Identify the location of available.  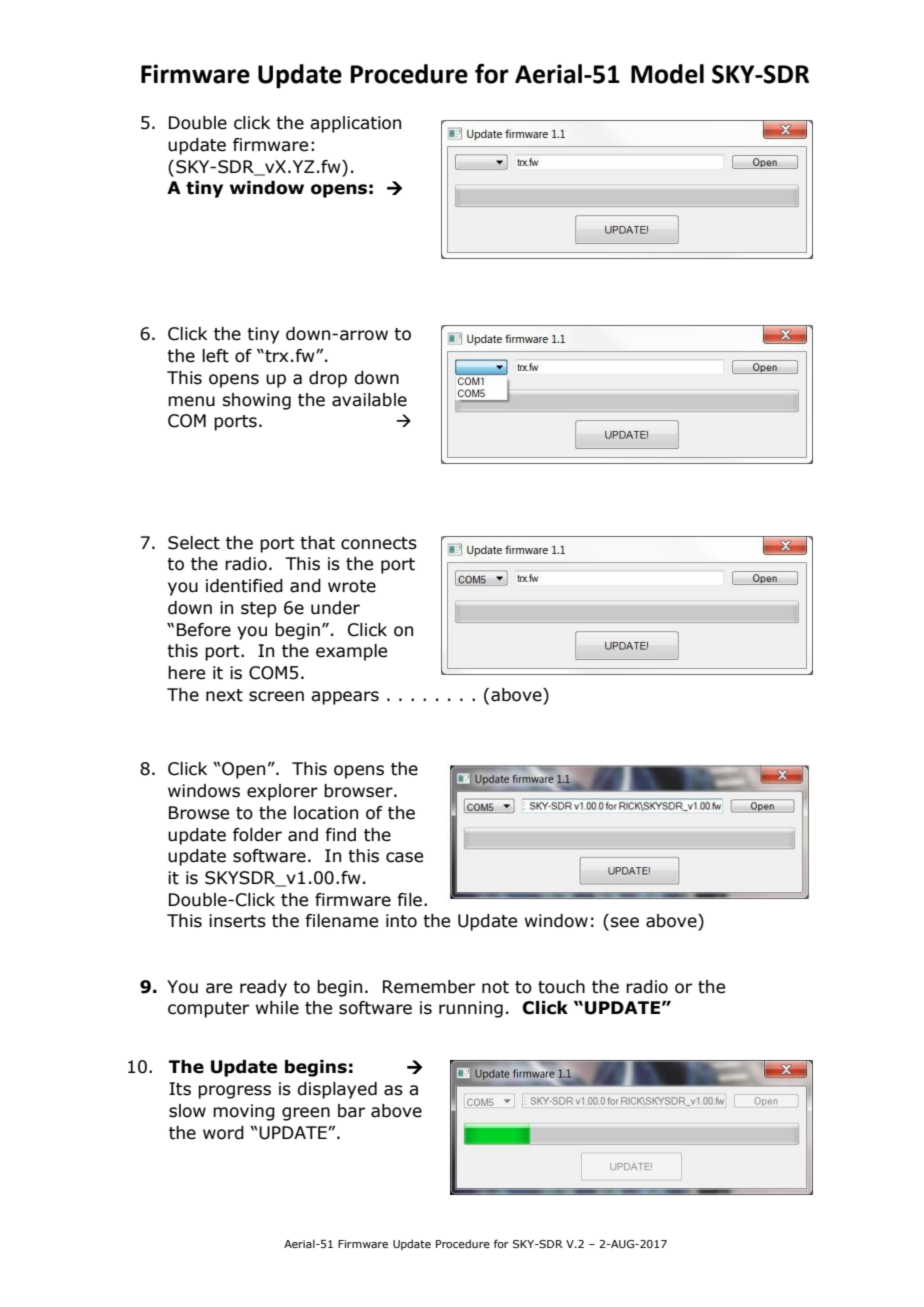
(369, 400).
